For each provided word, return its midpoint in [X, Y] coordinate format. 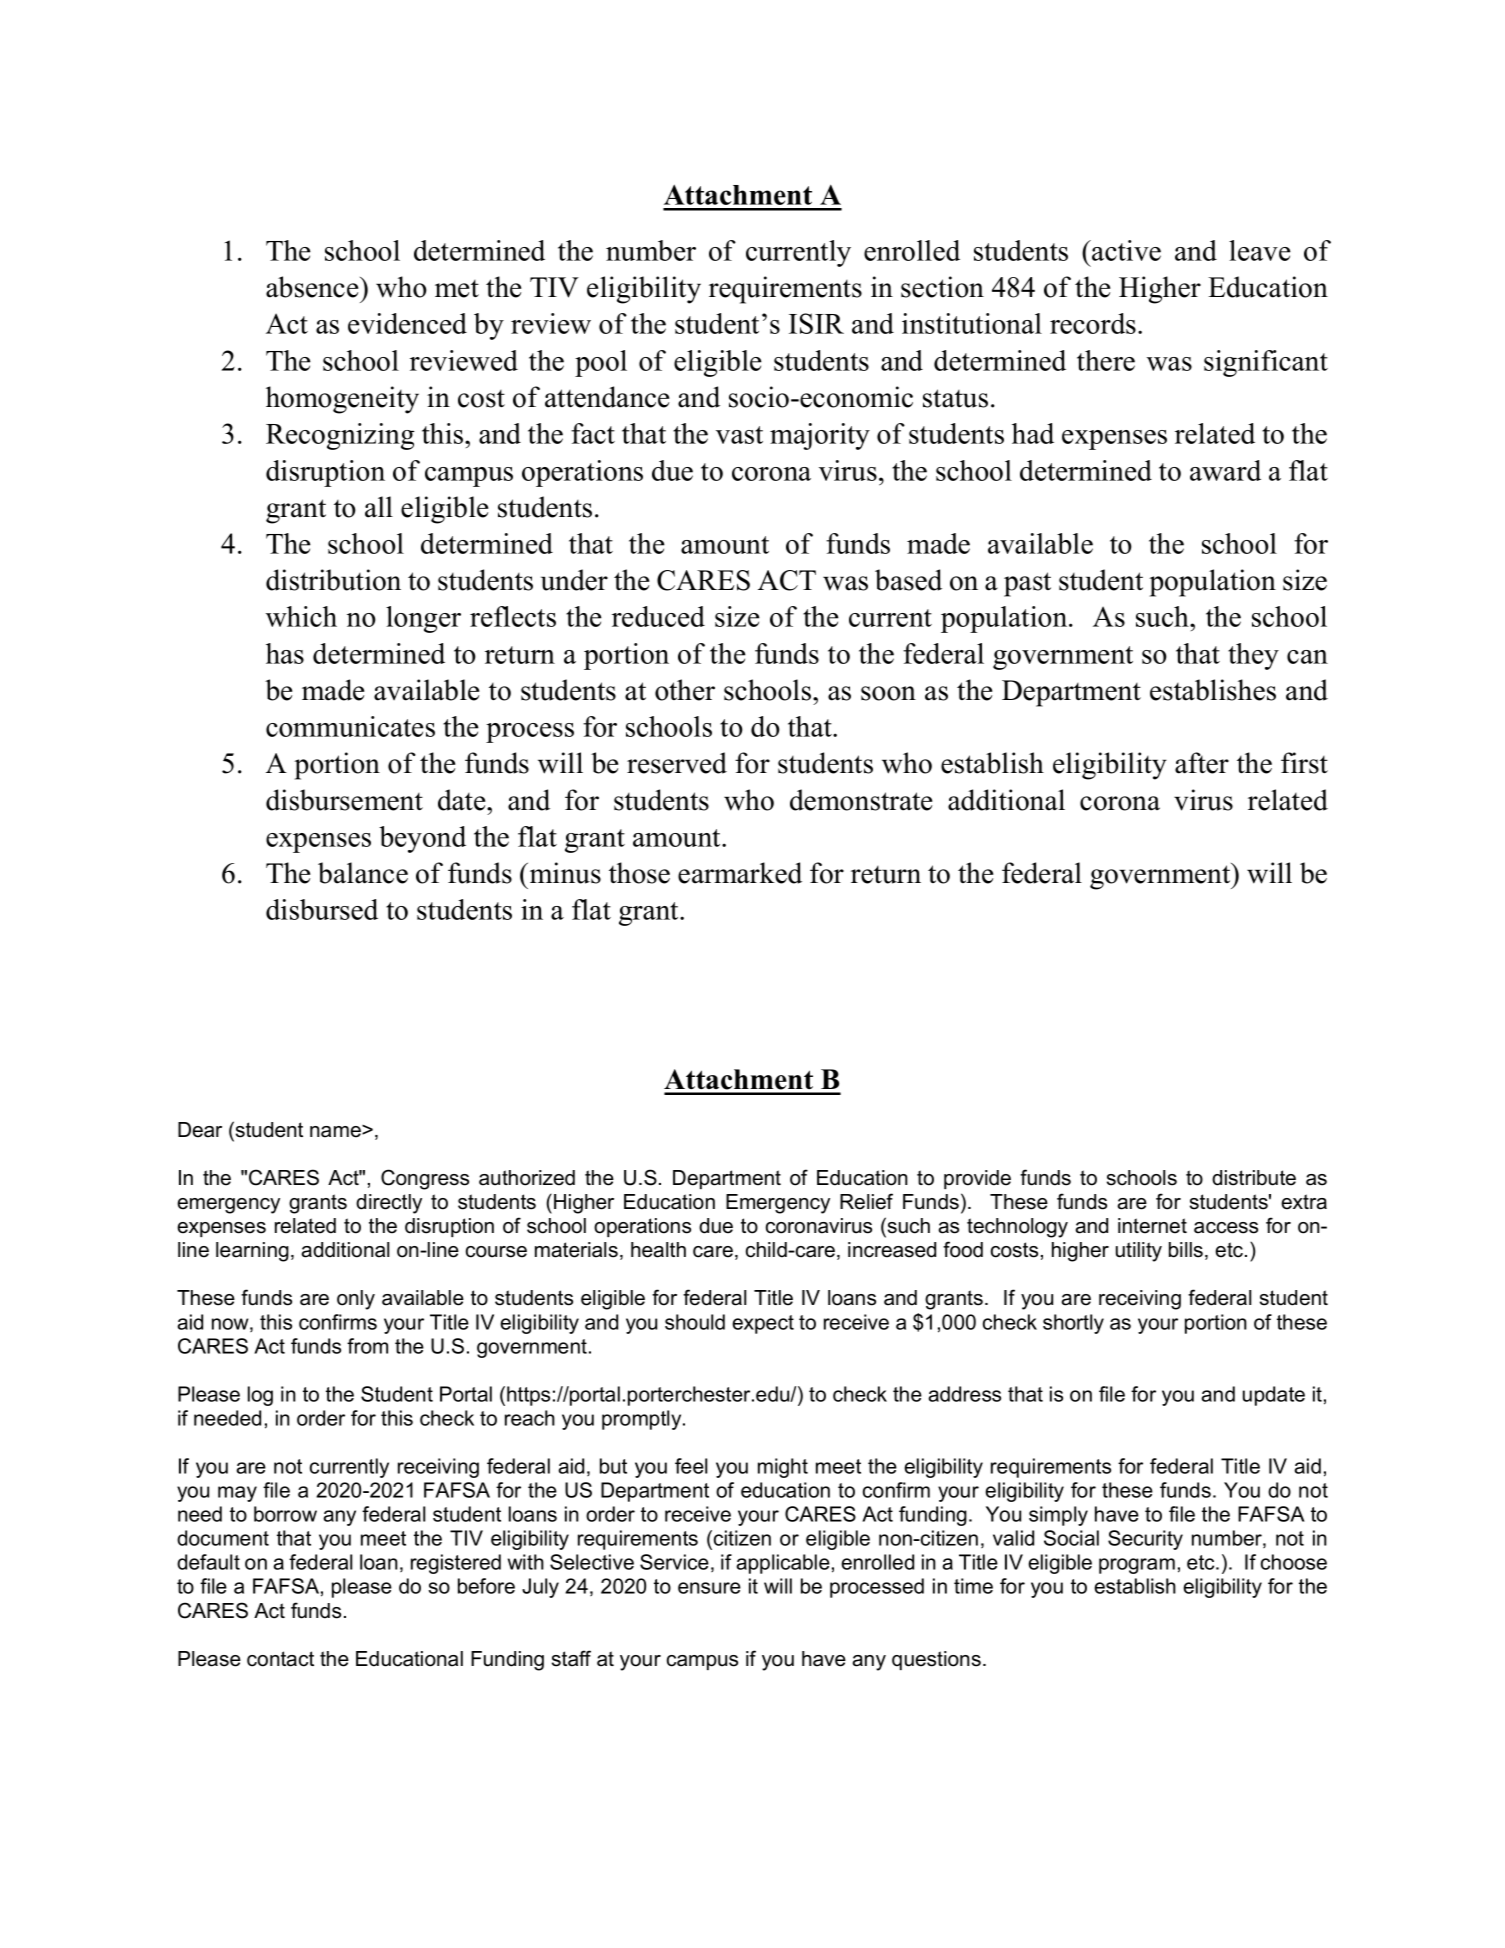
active [1125, 250]
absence [313, 287]
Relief [866, 1201]
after [1202, 763]
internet [1152, 1226]
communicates [350, 726]
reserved [677, 763]
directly [389, 1204]
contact [280, 1659]
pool [601, 363]
